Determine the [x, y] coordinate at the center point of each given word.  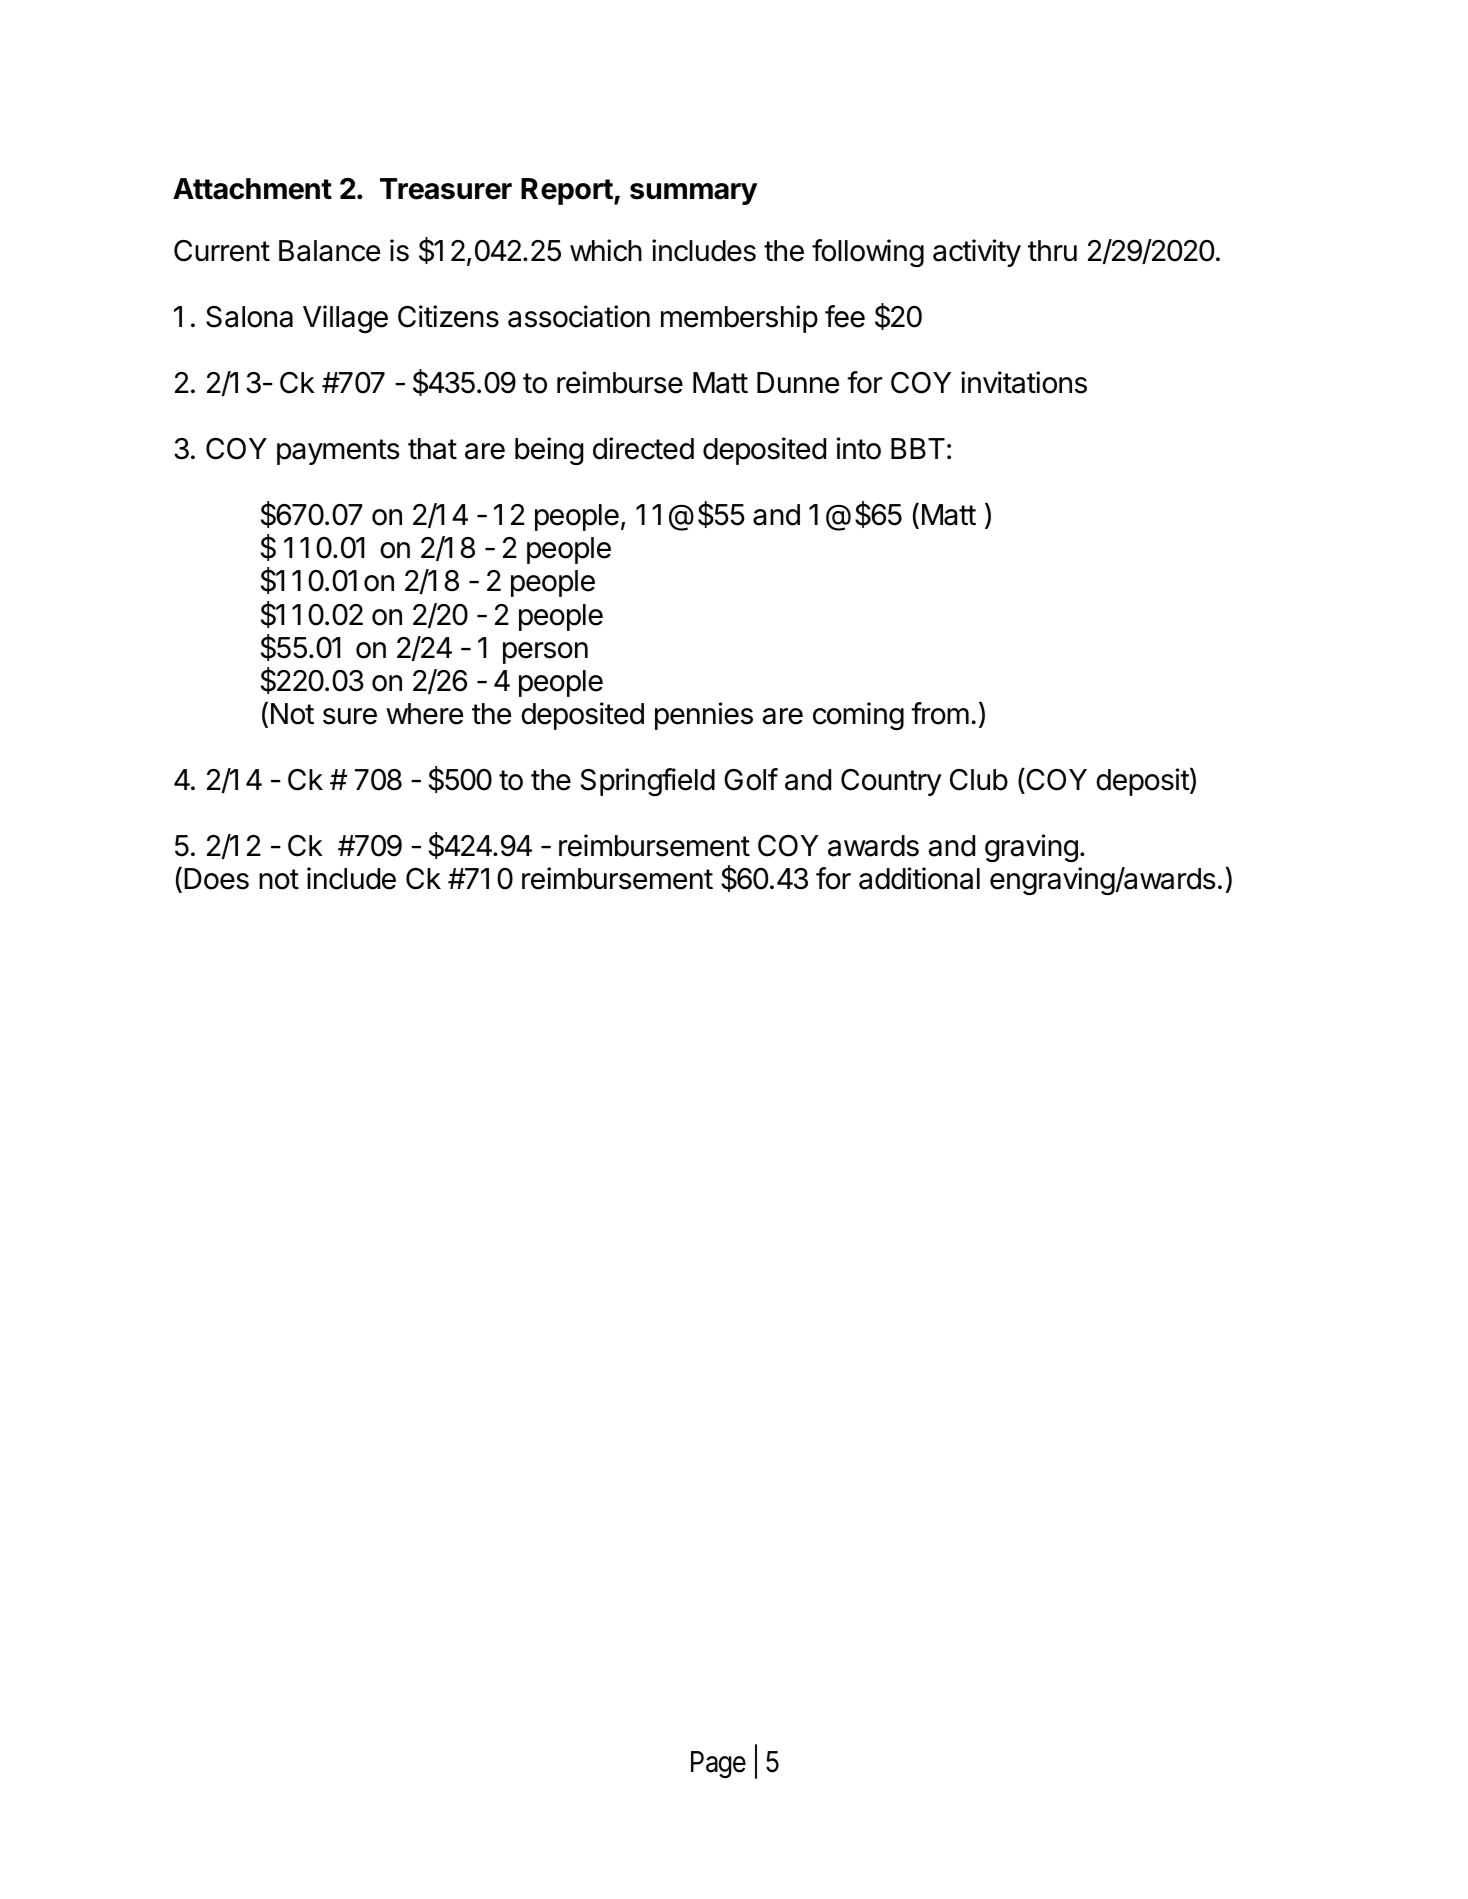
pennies [704, 716]
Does [216, 879]
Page [718, 1764]
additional [919, 878]
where [424, 714]
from [940, 713]
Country [891, 782]
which [606, 250]
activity [977, 253]
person [545, 653]
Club [979, 780]
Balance [329, 251]
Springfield [648, 782]
